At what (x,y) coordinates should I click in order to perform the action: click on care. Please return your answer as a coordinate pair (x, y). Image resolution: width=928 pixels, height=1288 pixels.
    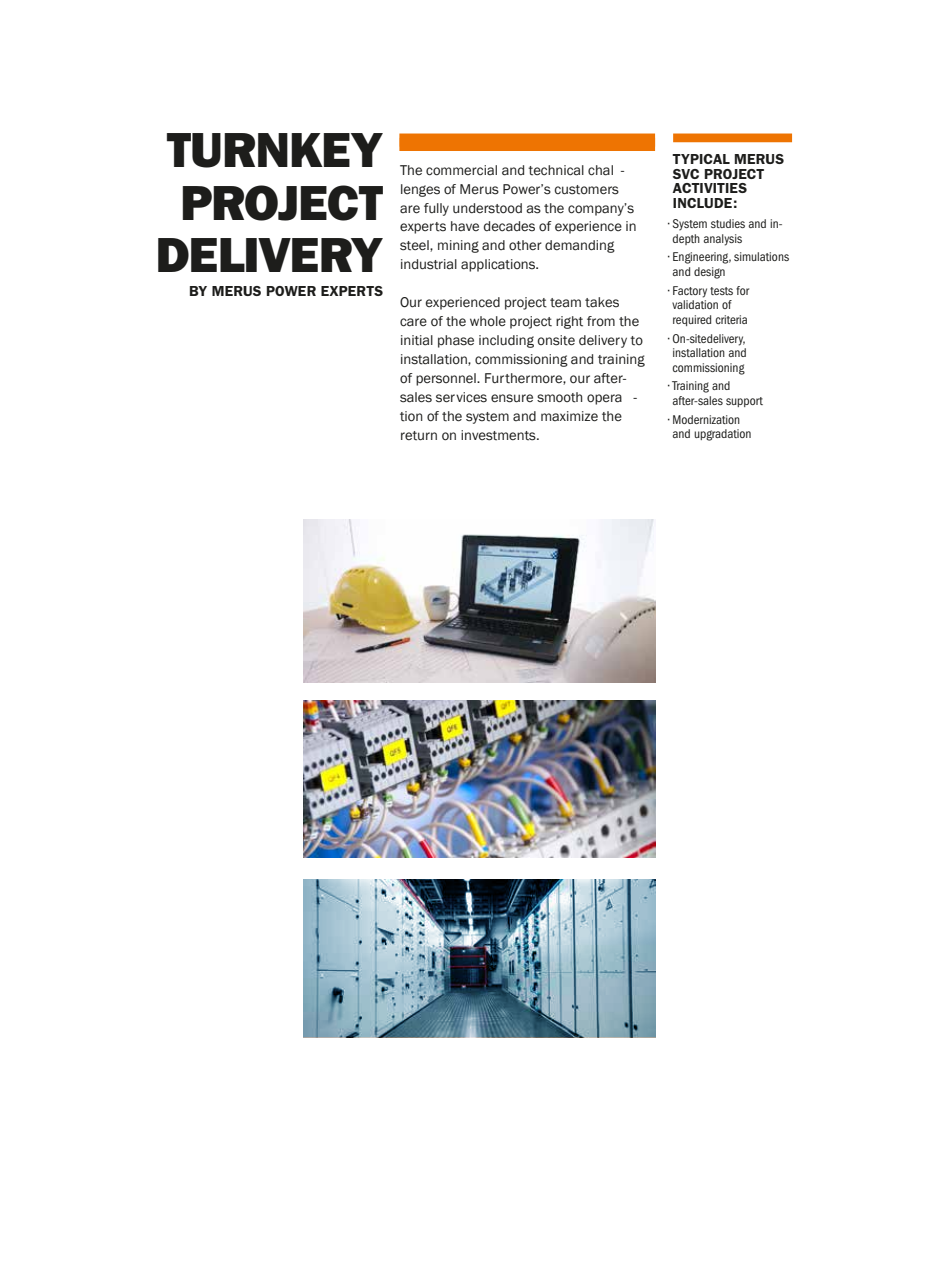
    Looking at the image, I should click on (413, 322).
